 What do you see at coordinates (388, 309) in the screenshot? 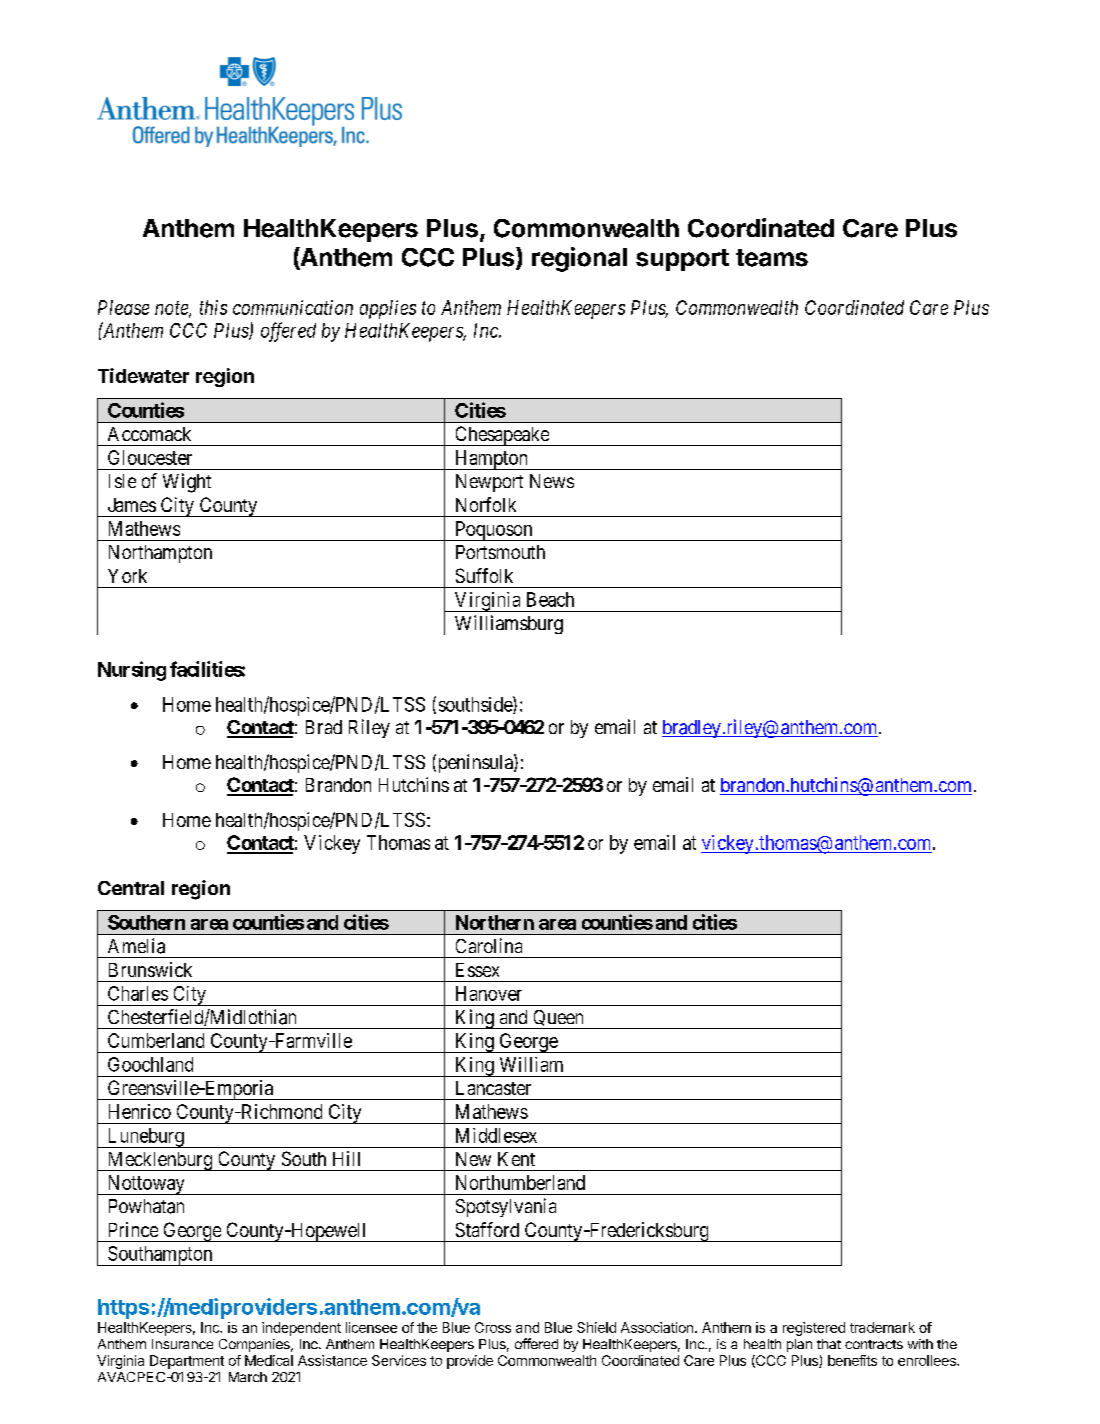
I see `applies` at bounding box center [388, 309].
